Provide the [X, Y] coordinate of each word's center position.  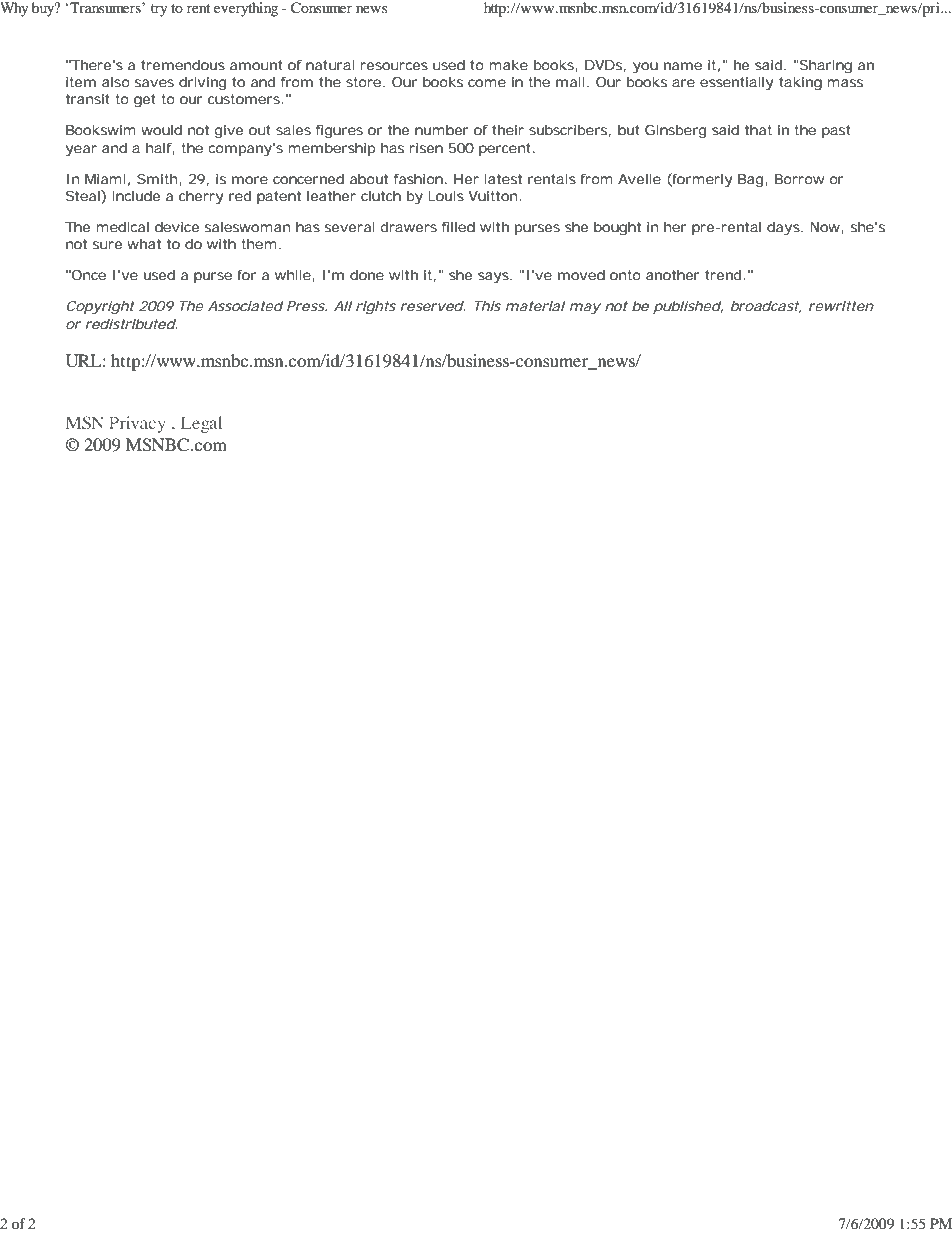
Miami [105, 179]
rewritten [841, 306]
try [159, 10]
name [683, 66]
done [367, 275]
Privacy [137, 424]
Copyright [101, 308]
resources [394, 66]
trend [723, 275]
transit [88, 99]
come [487, 83]
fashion [418, 179]
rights [376, 308]
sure [107, 245]
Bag [750, 181]
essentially [736, 84]
